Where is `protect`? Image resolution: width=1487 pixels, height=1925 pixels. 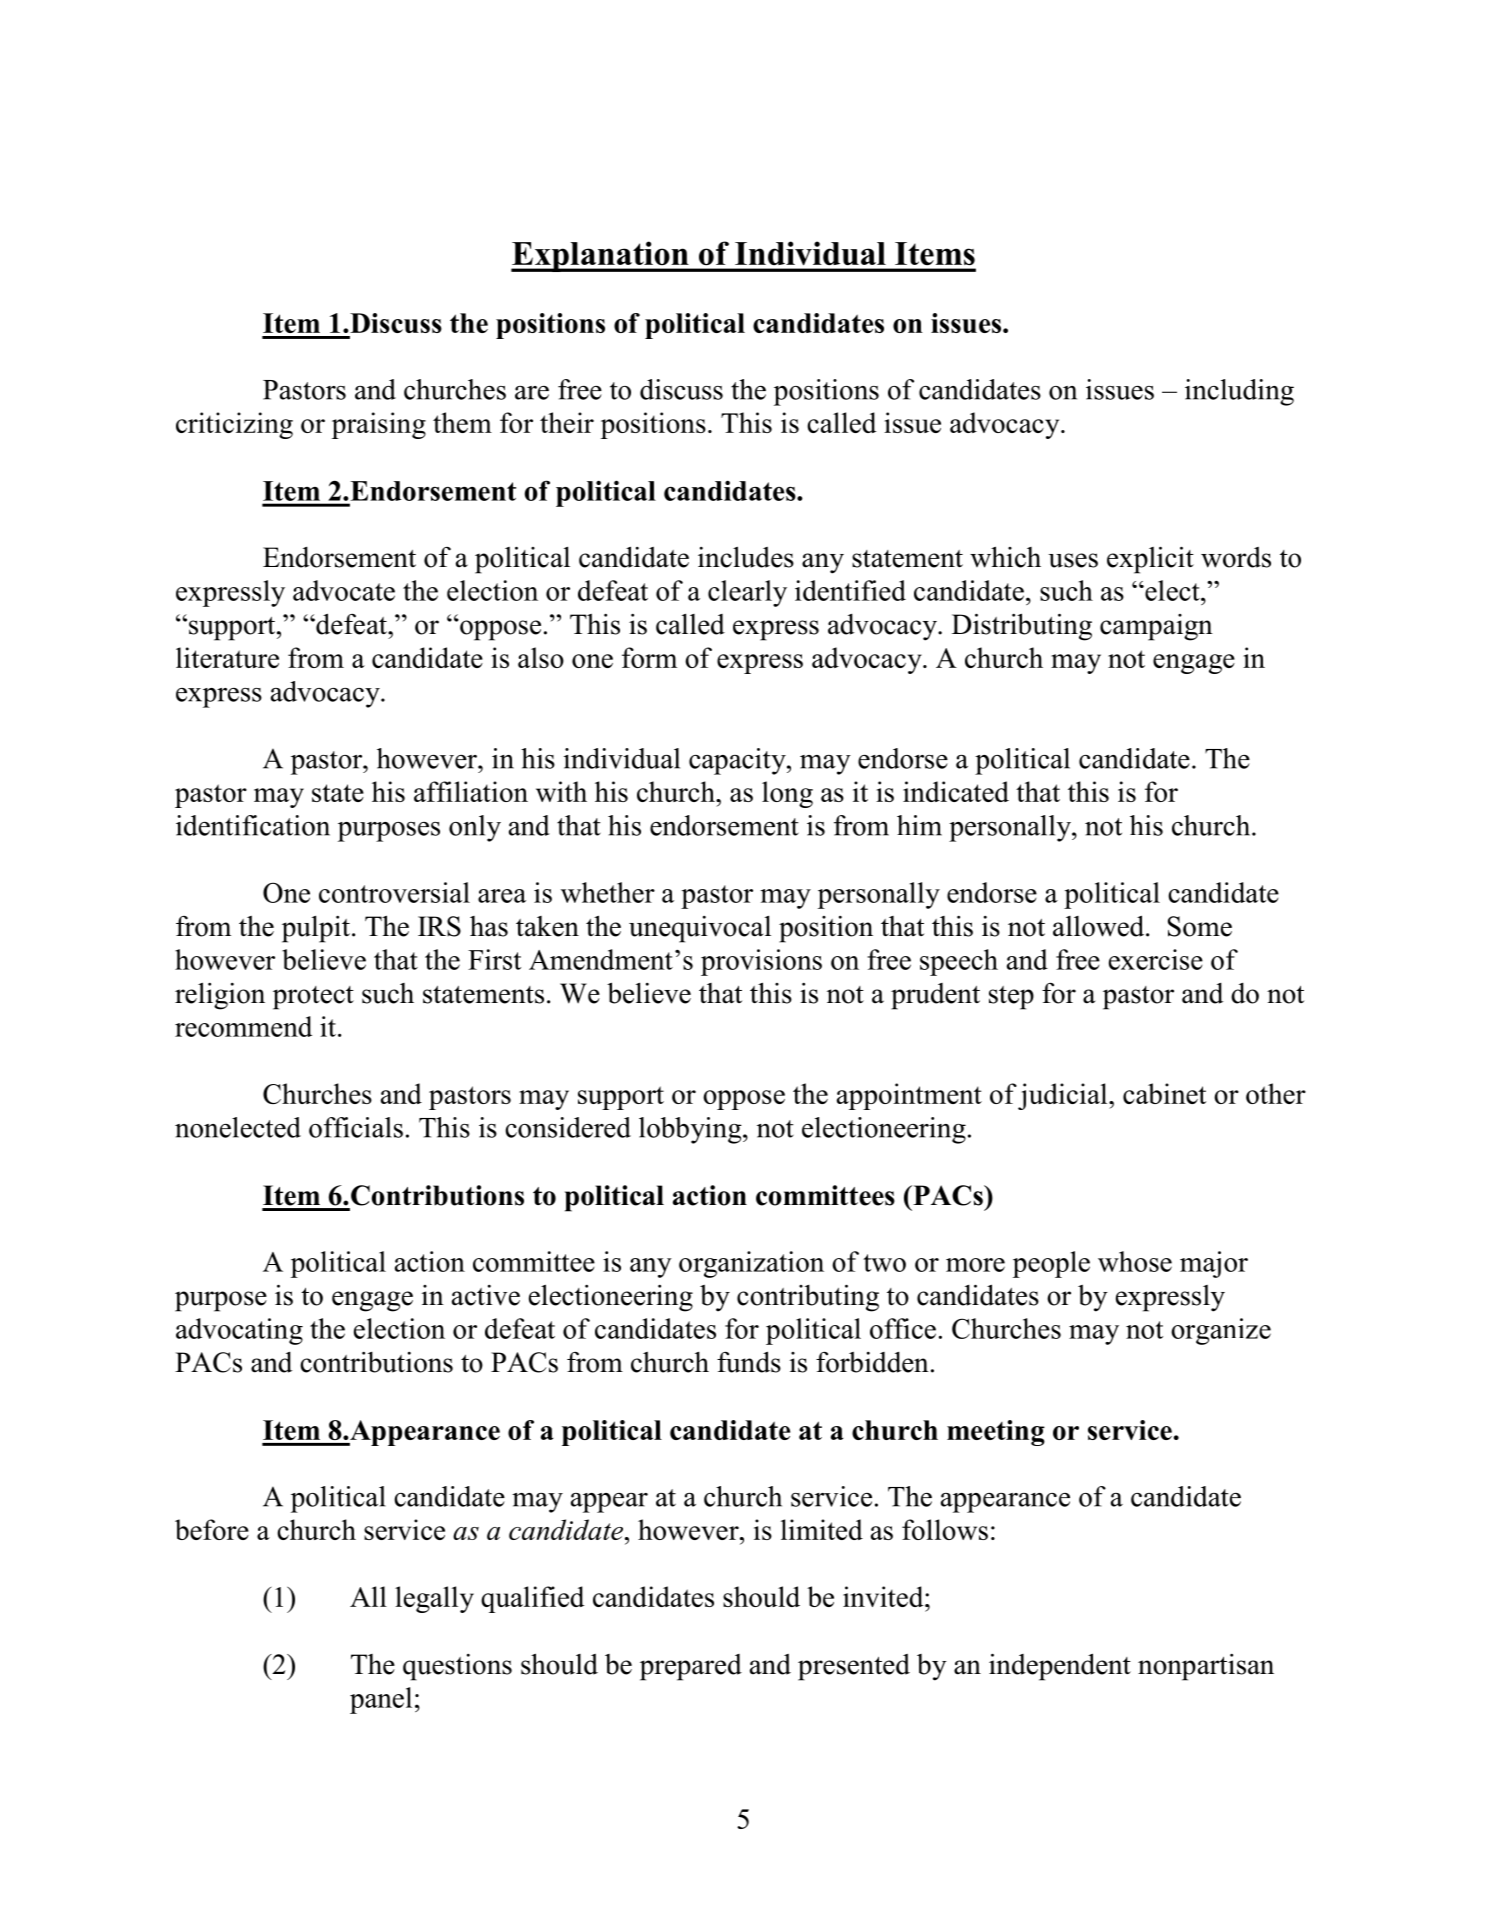
protect is located at coordinates (313, 998).
